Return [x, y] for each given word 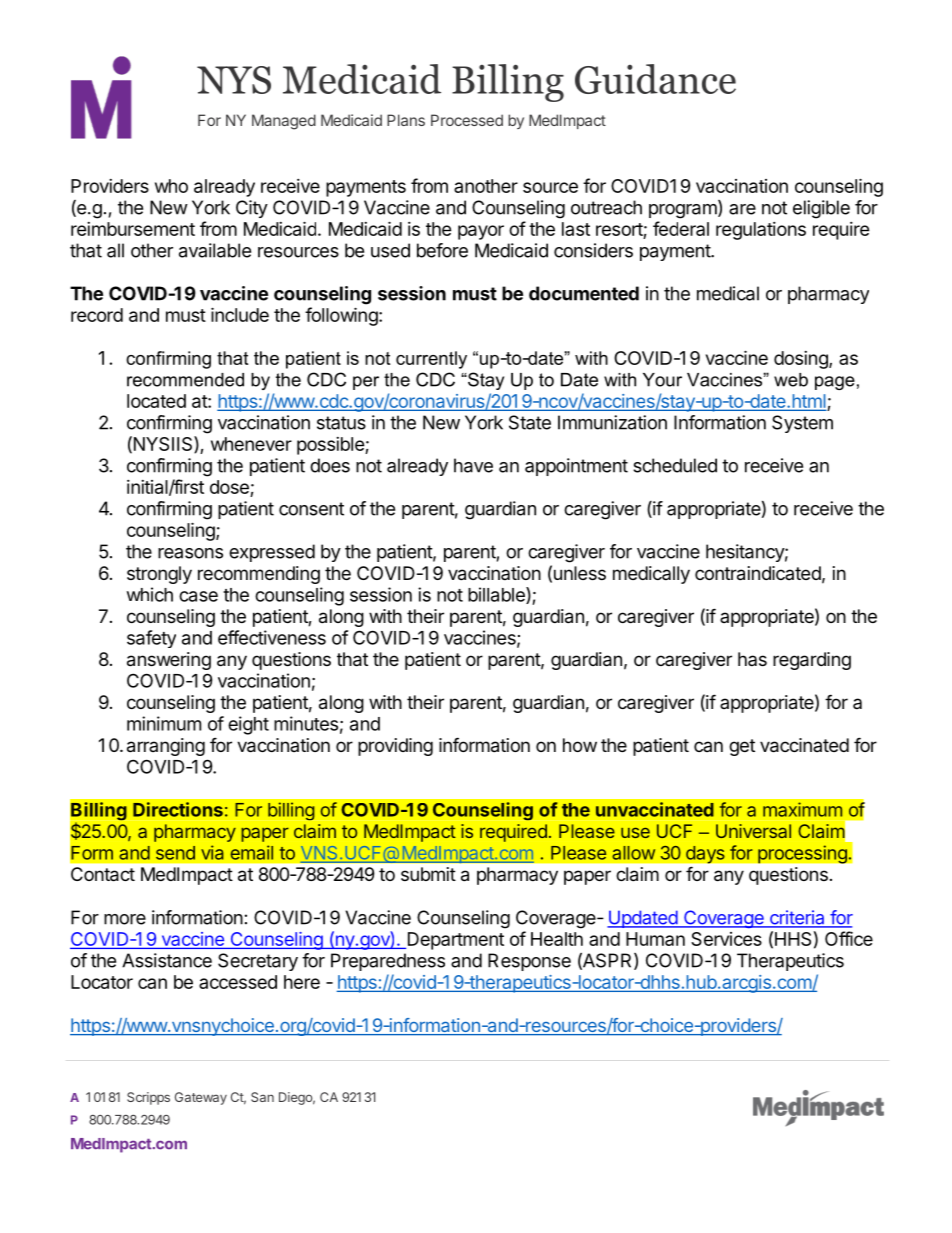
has [752, 659]
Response [529, 962]
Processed [467, 120]
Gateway [201, 1098]
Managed [284, 122]
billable [497, 595]
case [198, 596]
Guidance [655, 79]
